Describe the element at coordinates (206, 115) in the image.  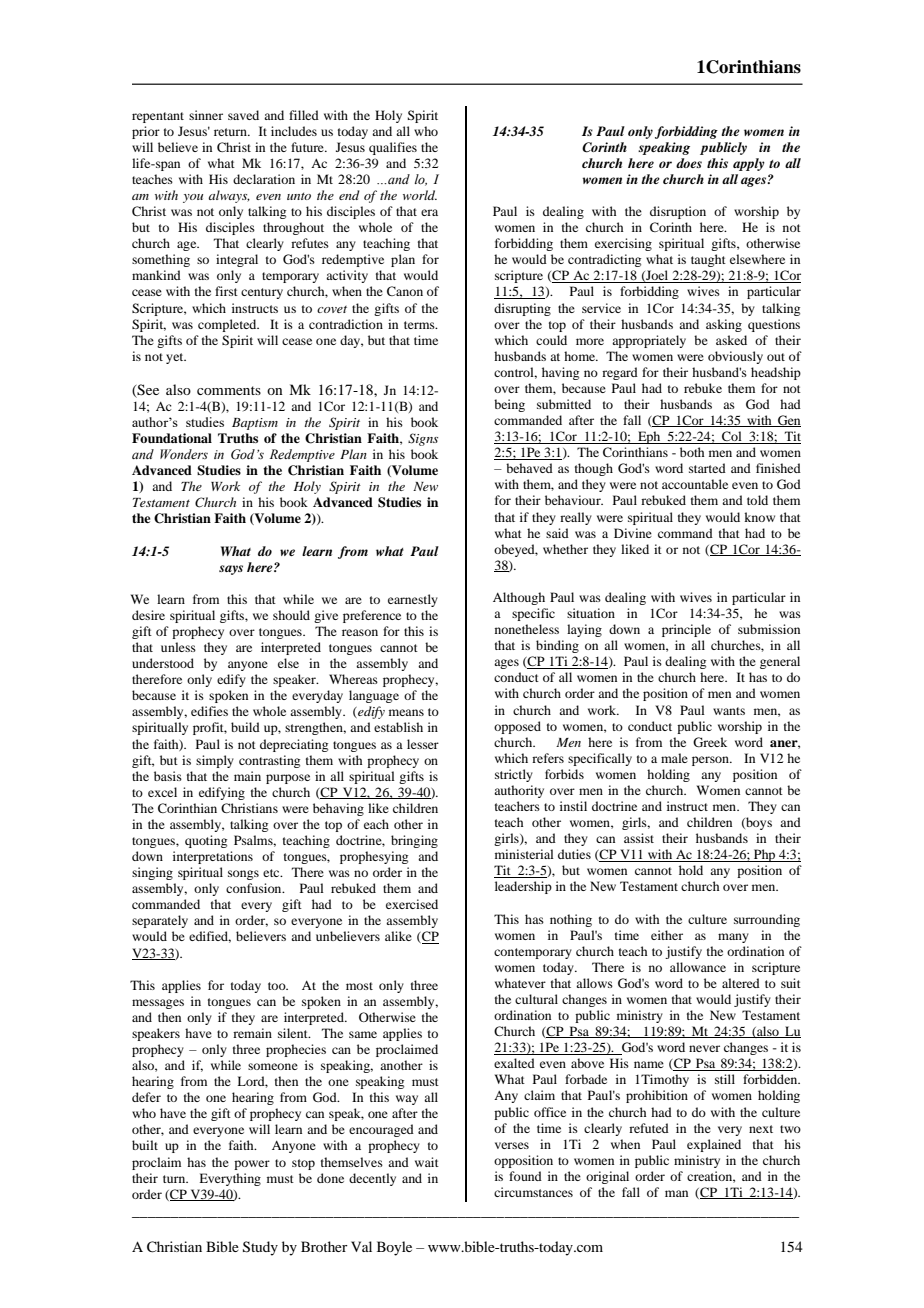
I see `sinner` at that location.
